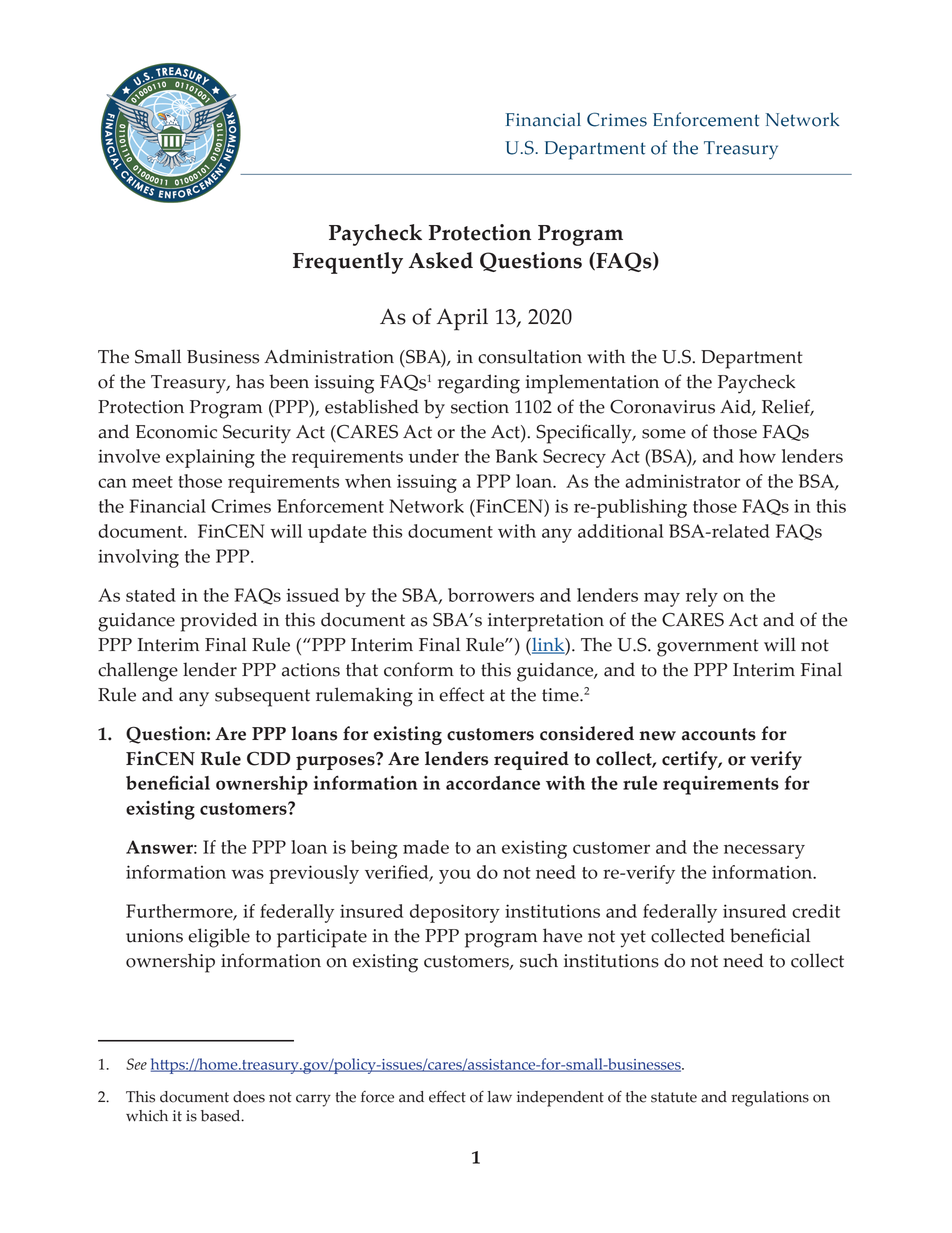 Image resolution: width=952 pixels, height=1233 pixels. What do you see at coordinates (752, 359) in the page?
I see `Department` at bounding box center [752, 359].
